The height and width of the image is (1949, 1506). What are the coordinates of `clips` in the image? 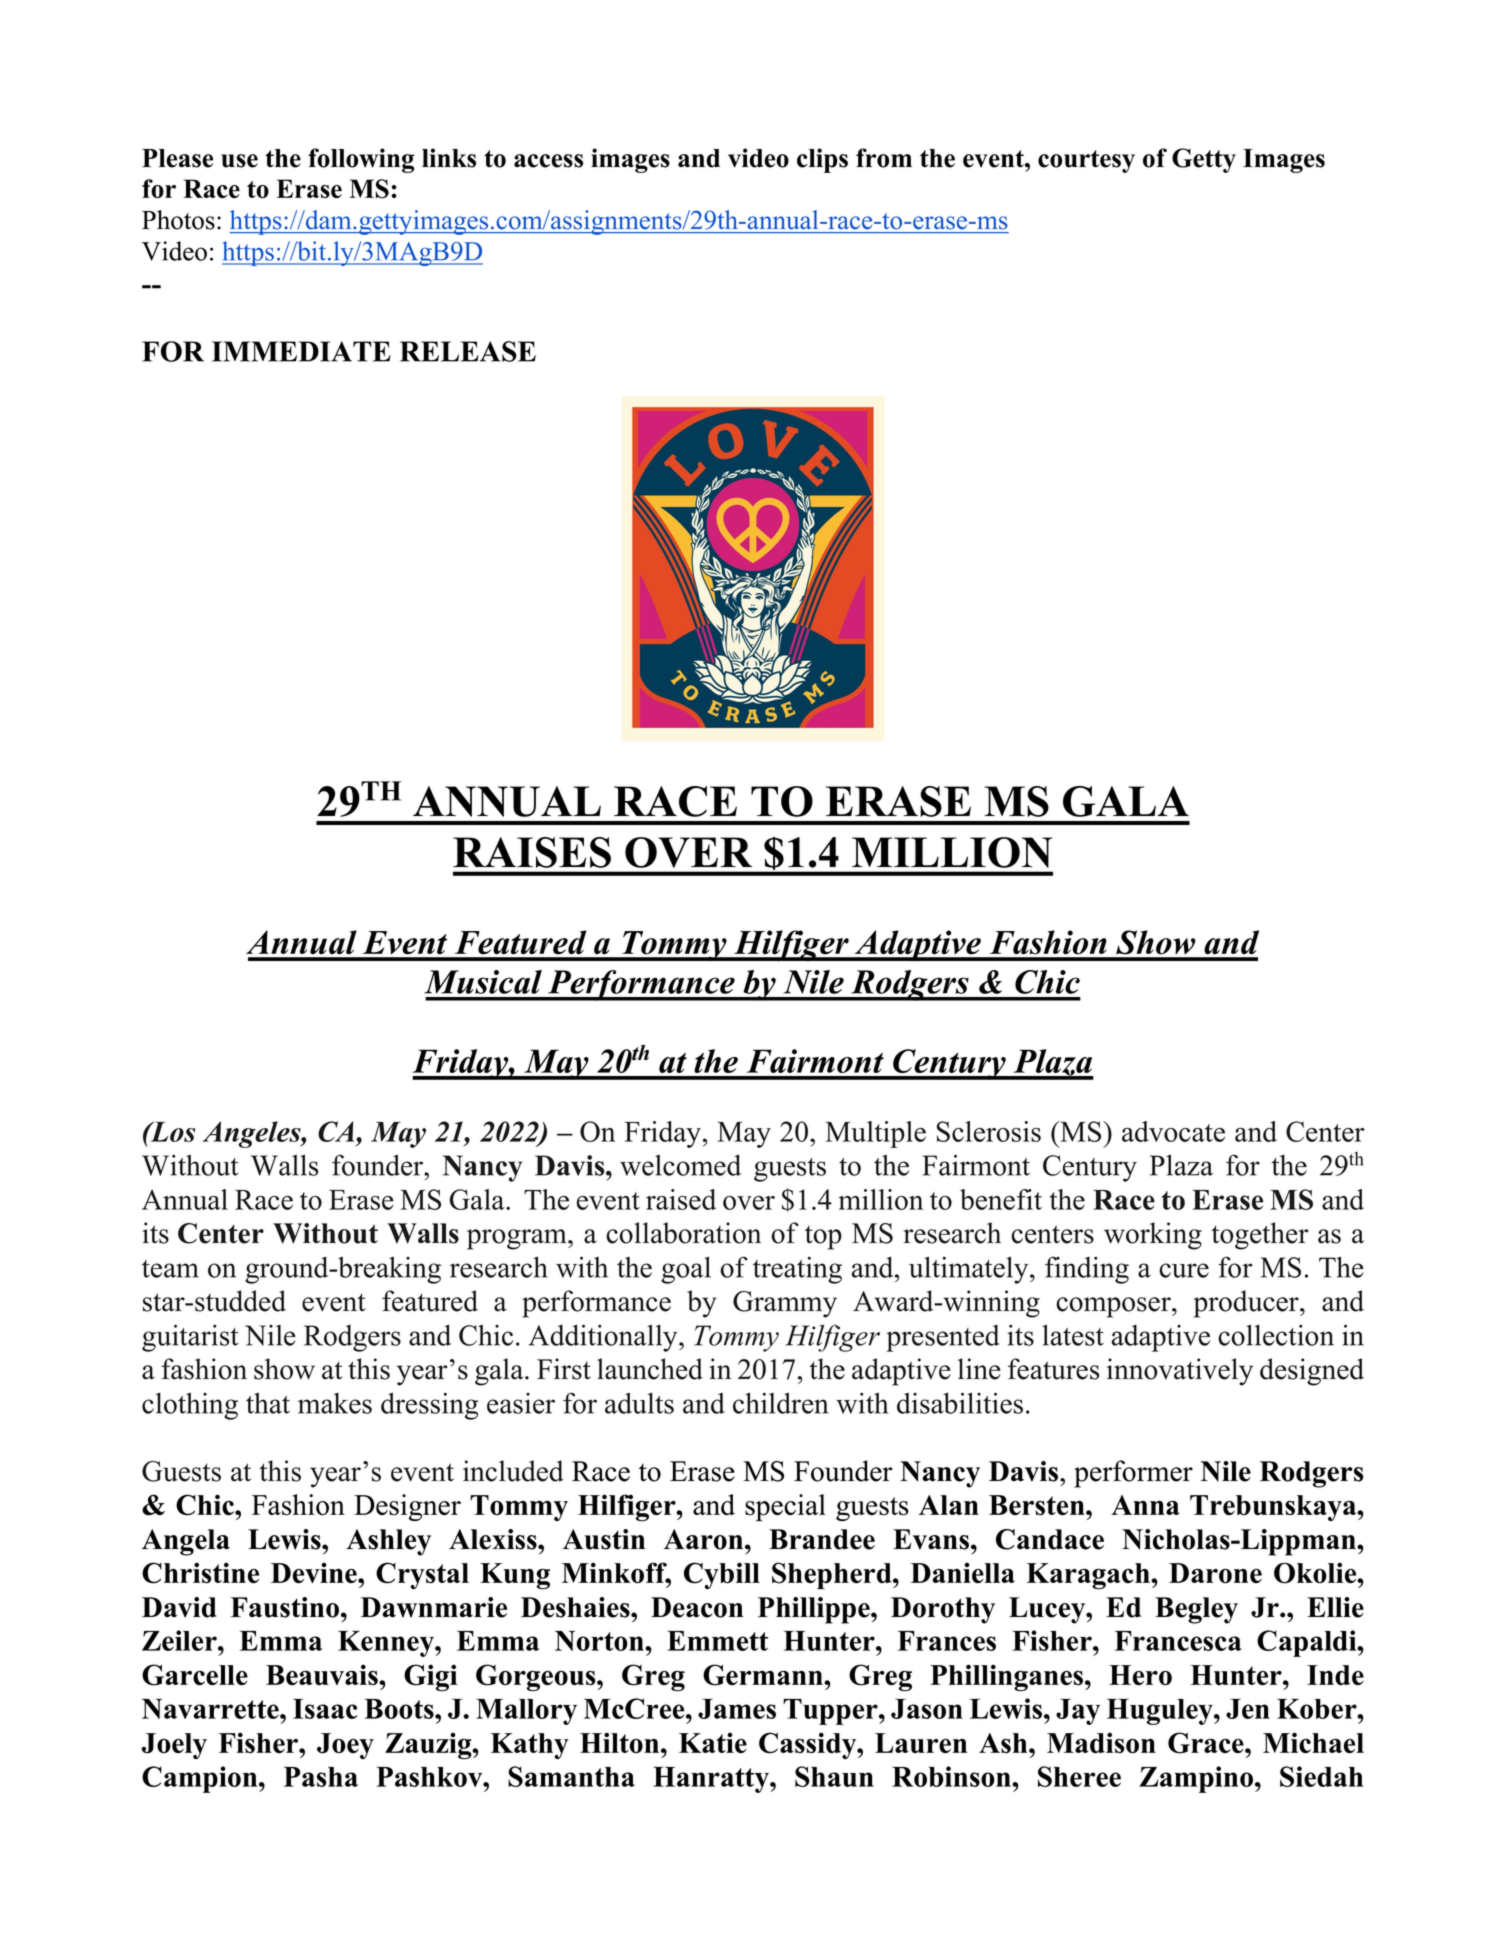 It's located at (822, 160).
